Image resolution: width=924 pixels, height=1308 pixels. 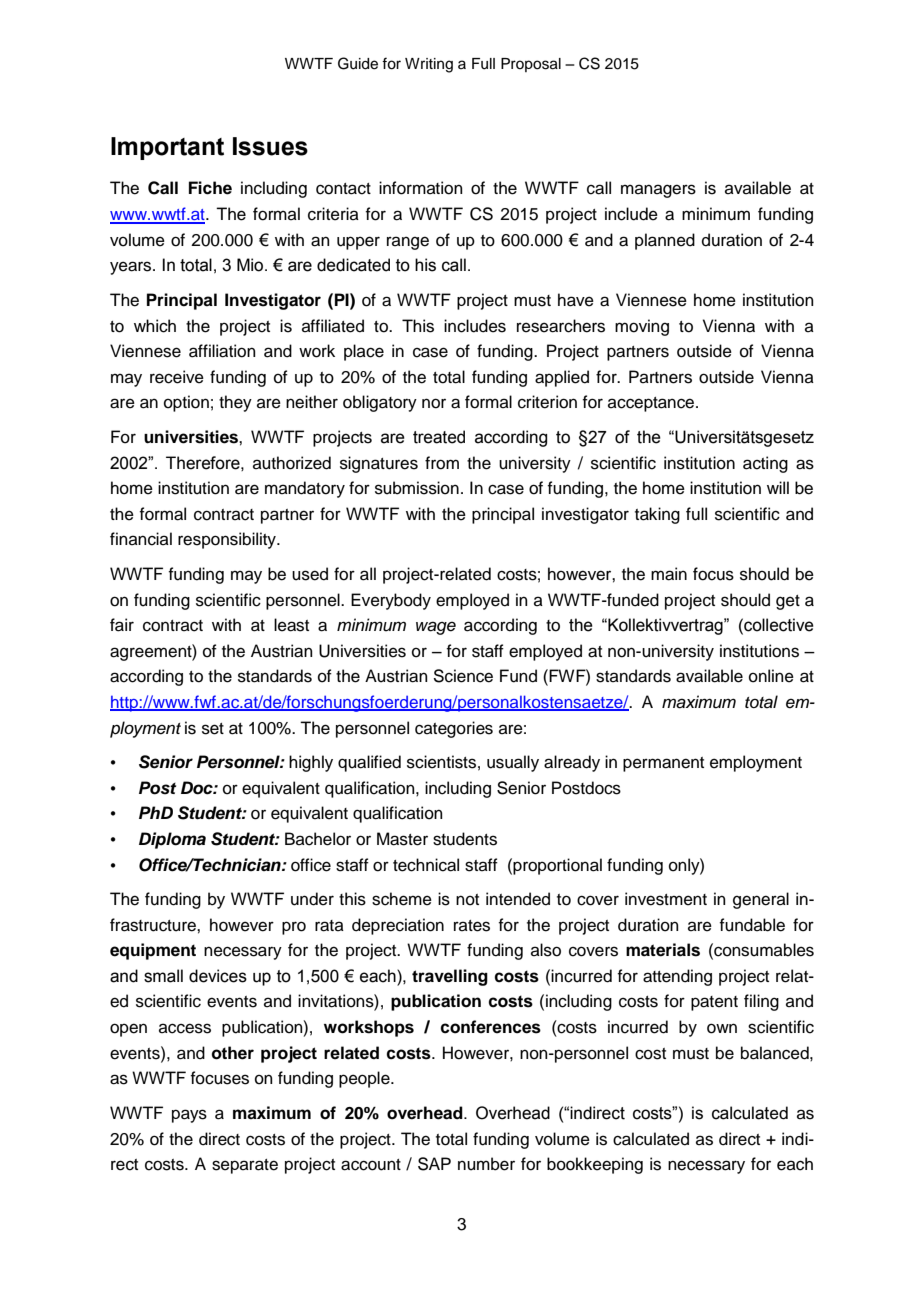 I want to click on usually, so click(x=513, y=763).
